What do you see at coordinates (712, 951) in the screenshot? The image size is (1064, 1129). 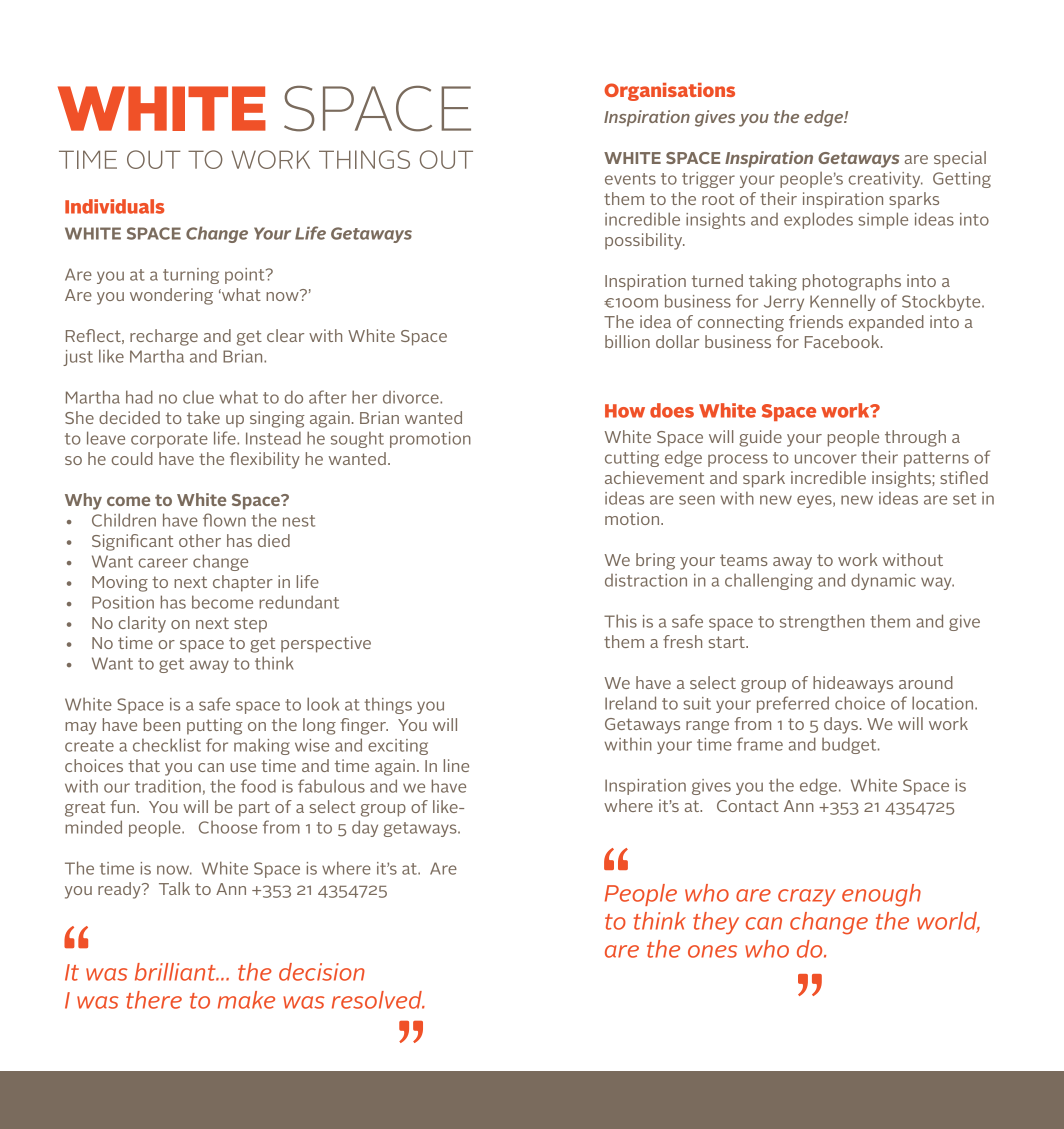 I see `ones` at bounding box center [712, 951].
